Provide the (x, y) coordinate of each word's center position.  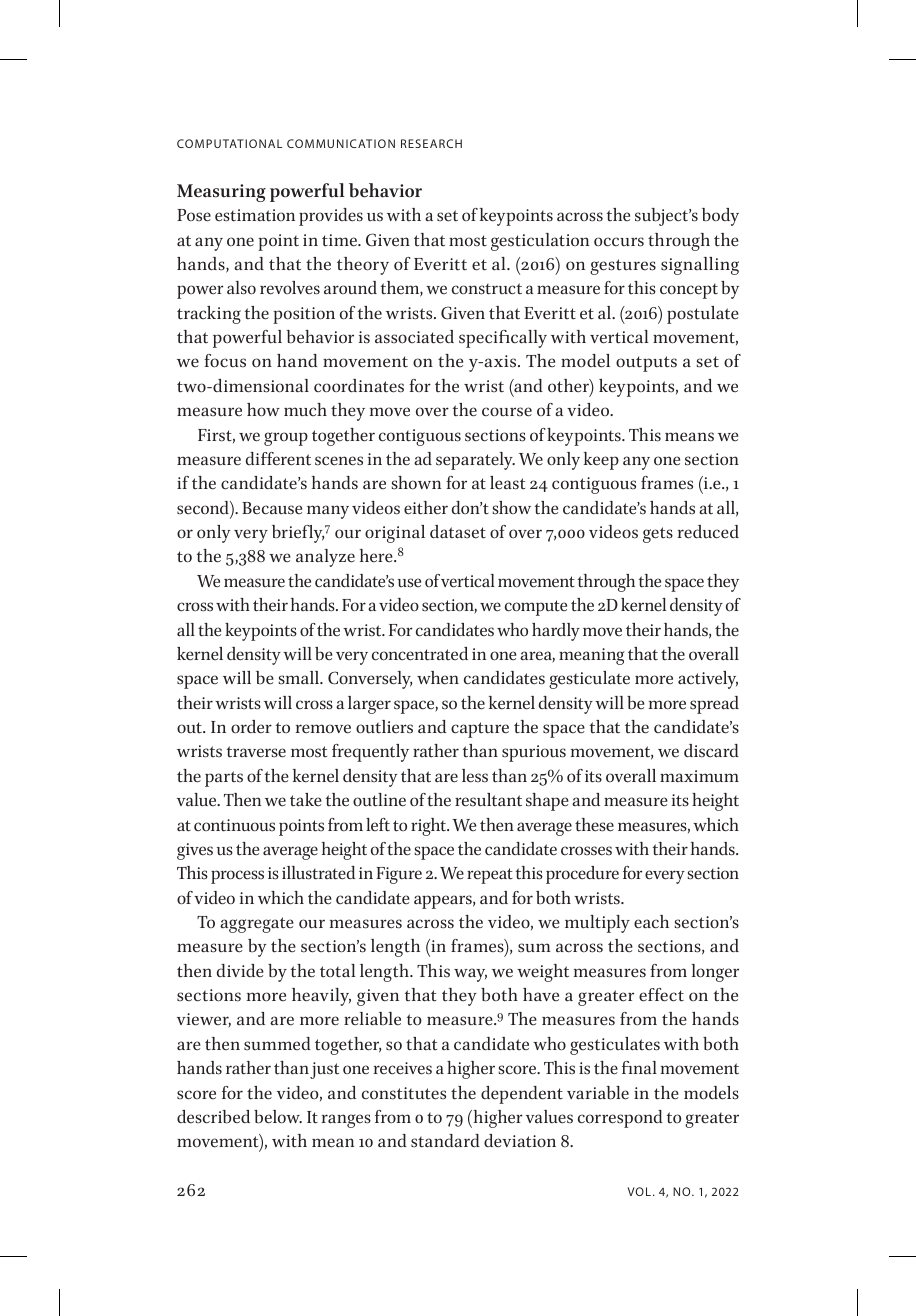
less (475, 776)
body (720, 217)
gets (658, 535)
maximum (699, 776)
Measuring (221, 193)
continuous (234, 825)
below (278, 1117)
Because (272, 508)
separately (475, 461)
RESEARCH (431, 143)
